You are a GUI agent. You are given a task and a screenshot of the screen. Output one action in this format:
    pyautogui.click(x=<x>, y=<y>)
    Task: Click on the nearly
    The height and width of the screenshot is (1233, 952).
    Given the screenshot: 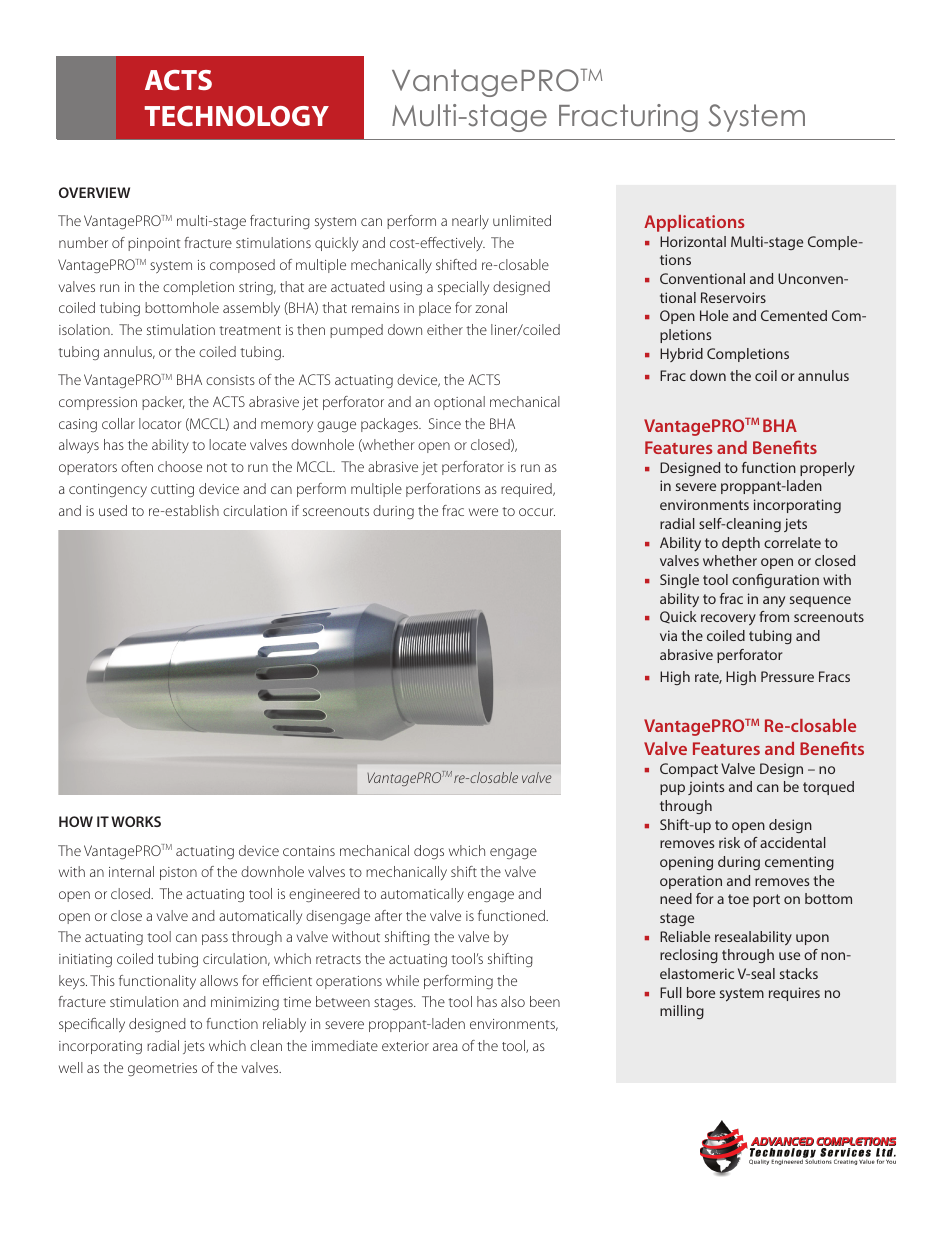 What is the action you would take?
    pyautogui.click(x=470, y=222)
